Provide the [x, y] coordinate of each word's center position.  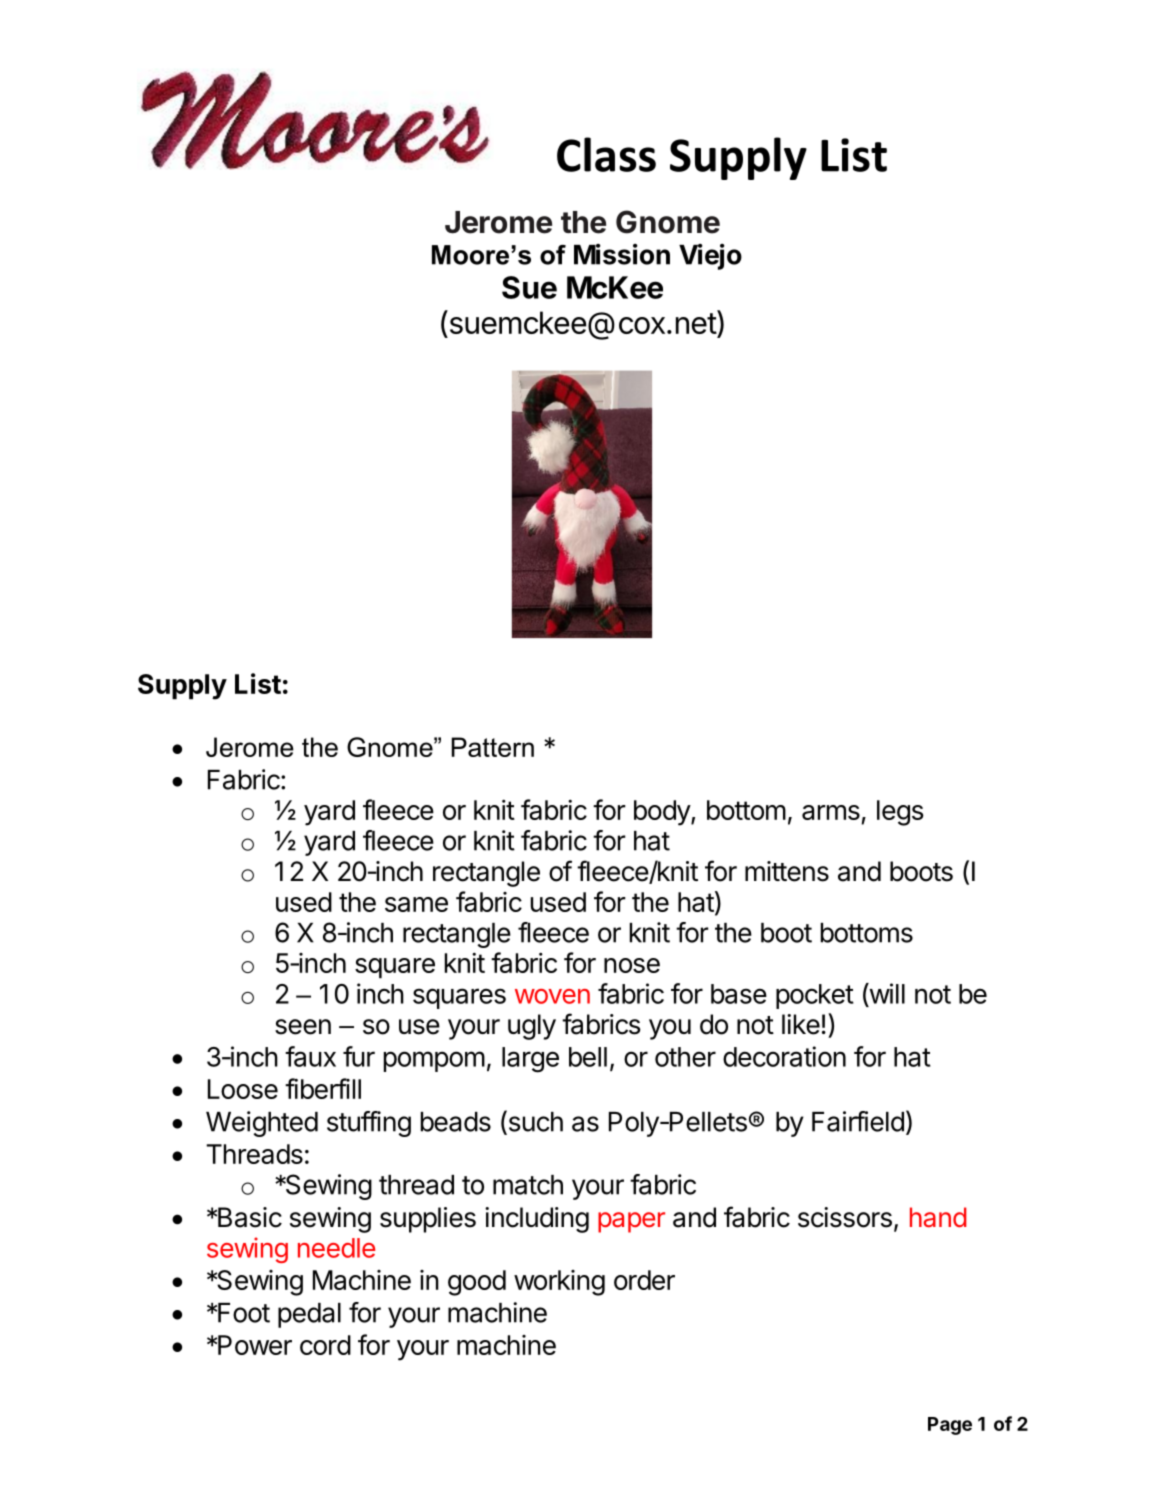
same [416, 904]
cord [325, 1345]
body [663, 813]
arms [831, 812]
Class [606, 154]
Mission [622, 254]
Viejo [710, 257]
